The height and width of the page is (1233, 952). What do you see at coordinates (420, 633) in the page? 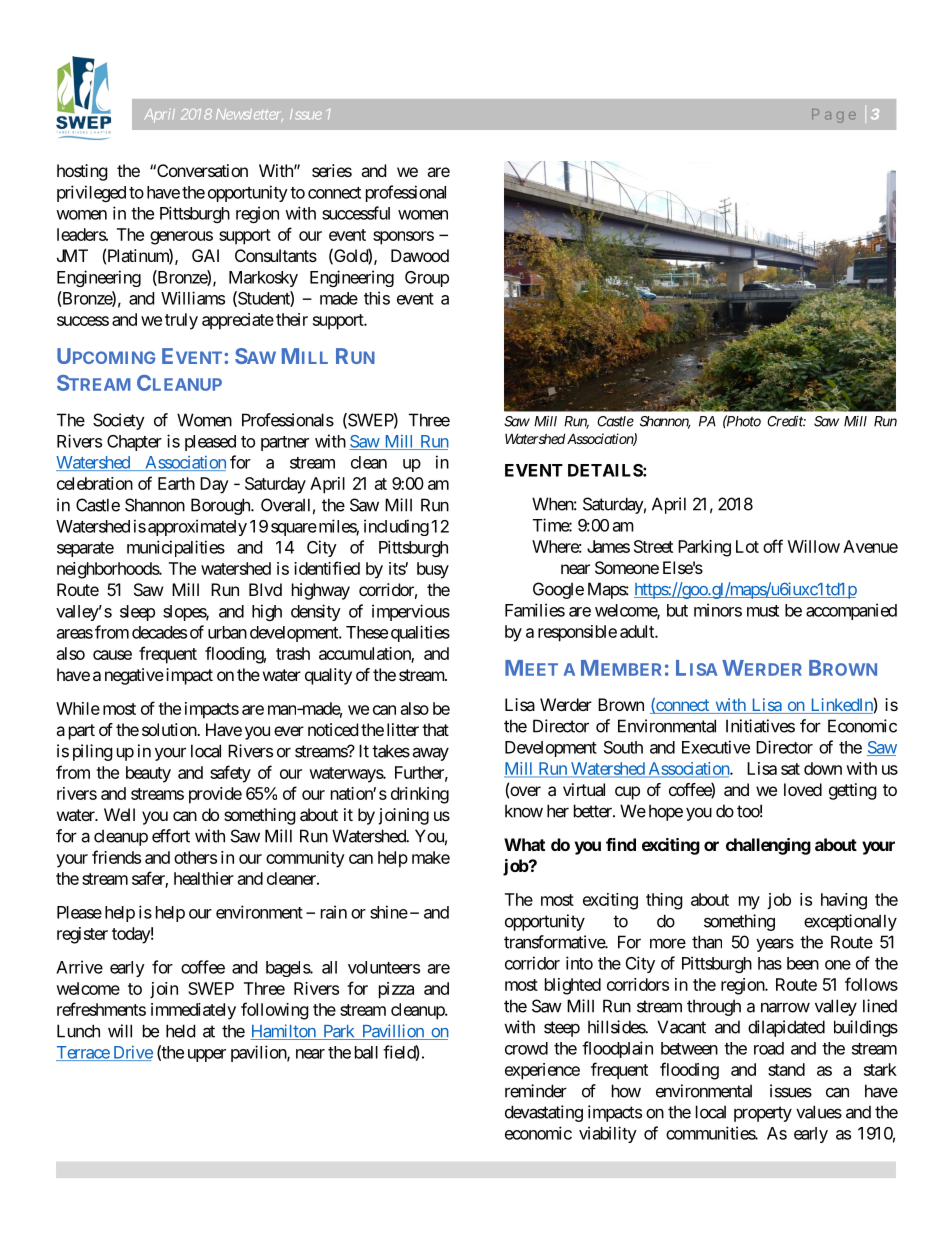
I see `qualities` at bounding box center [420, 633].
